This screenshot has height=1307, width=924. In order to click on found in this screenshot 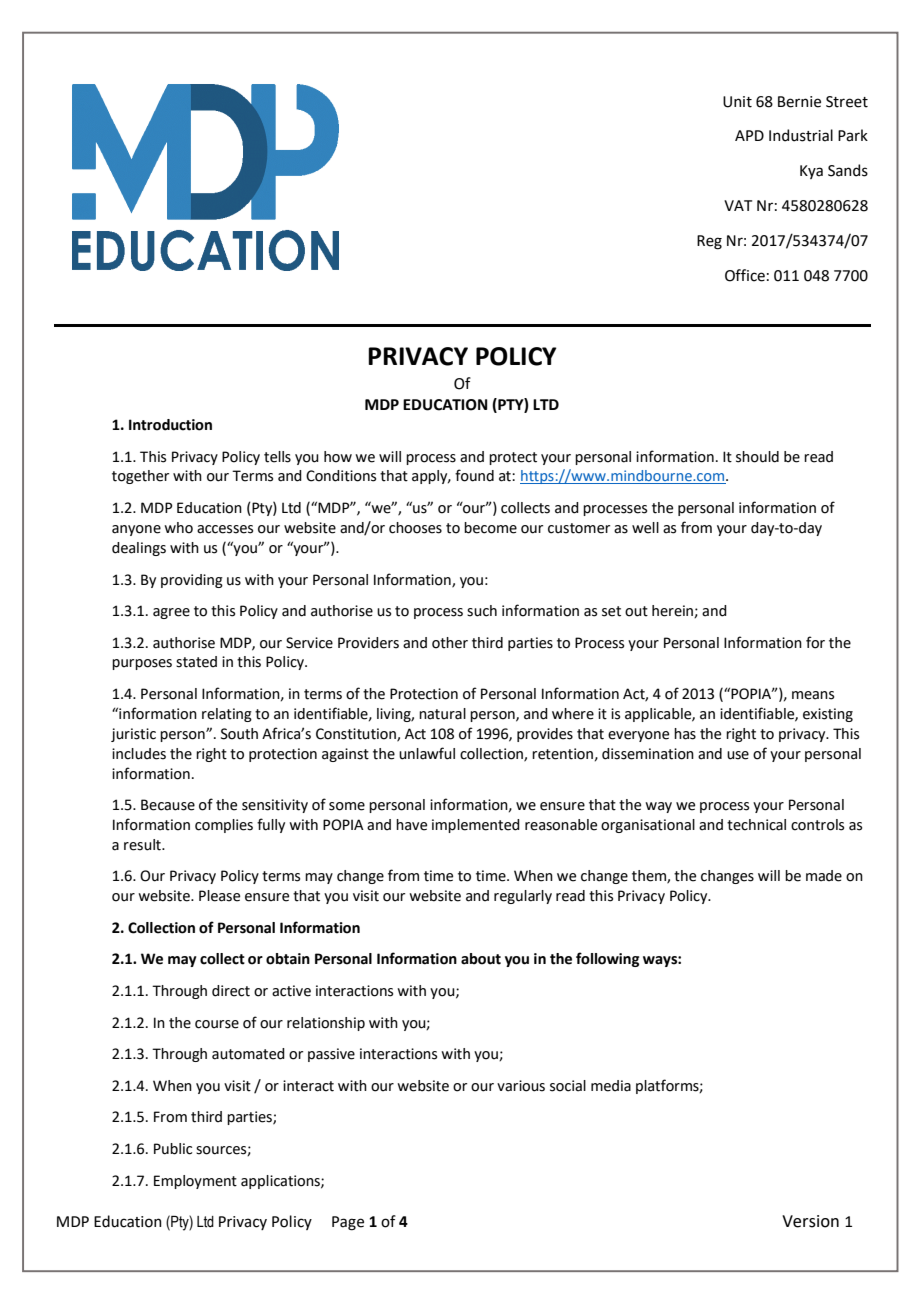, I will do `click(474, 475)`.
